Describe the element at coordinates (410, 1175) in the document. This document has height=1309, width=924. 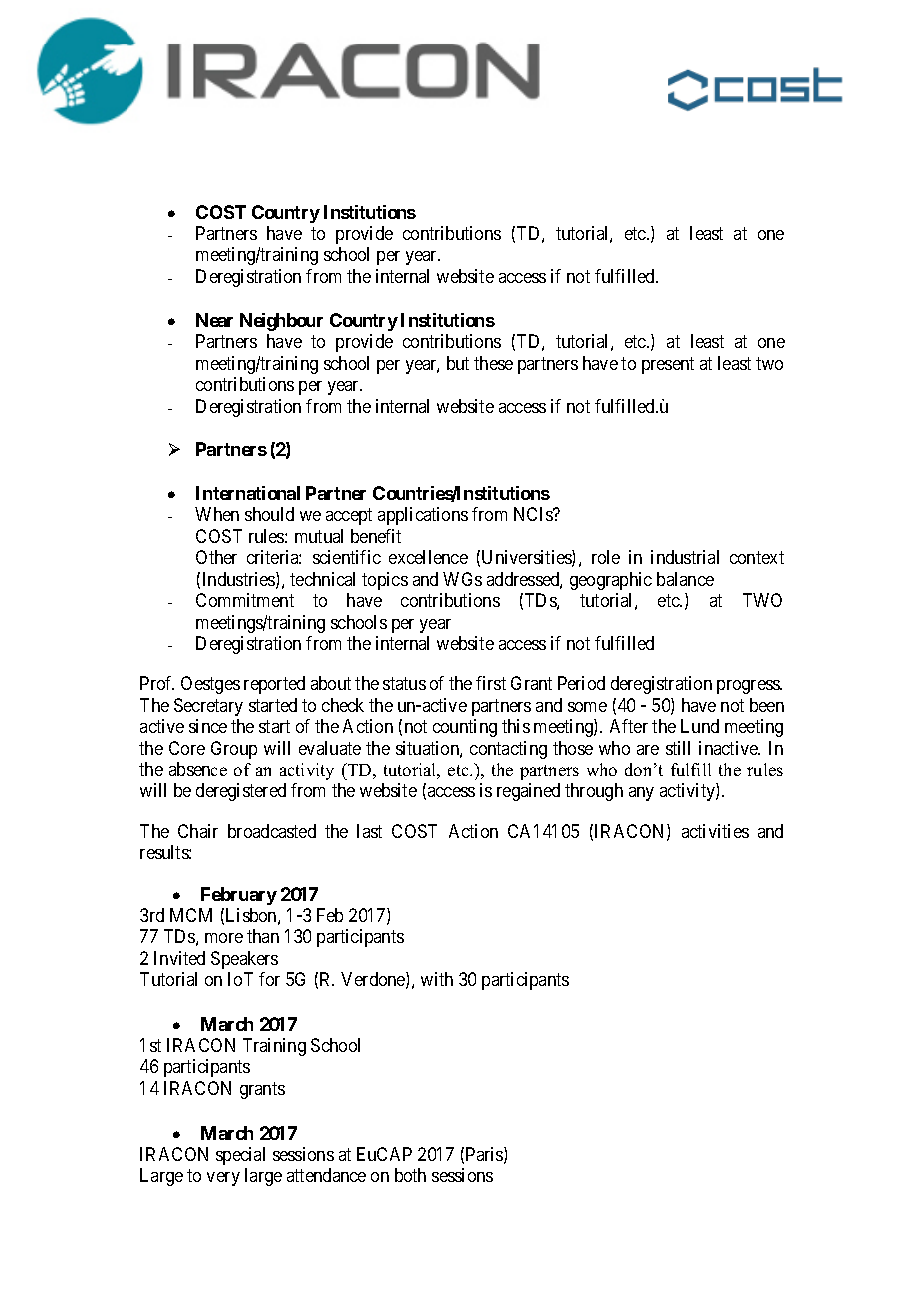
I see `both` at that location.
